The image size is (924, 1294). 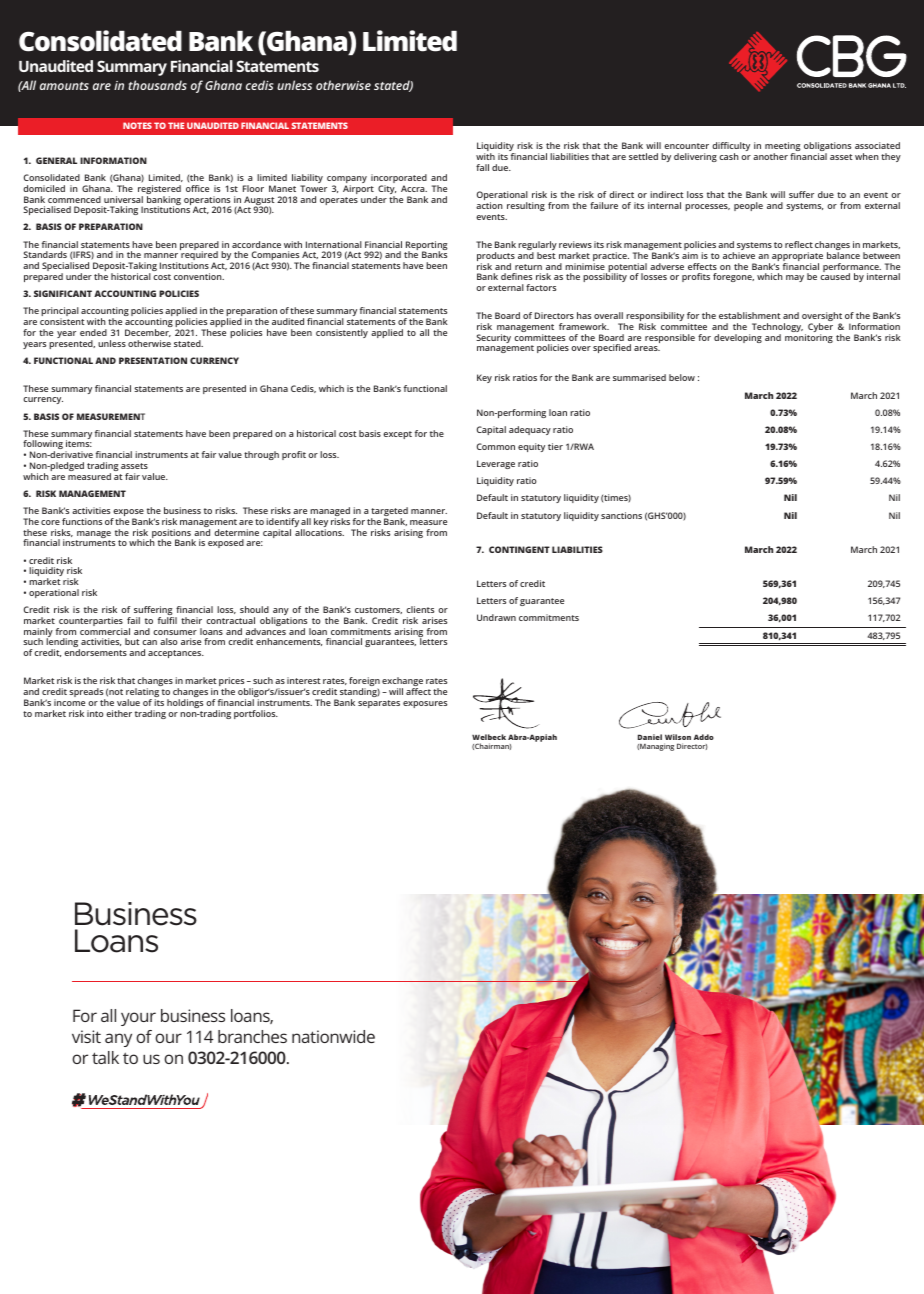 I want to click on meeting, so click(x=783, y=148).
